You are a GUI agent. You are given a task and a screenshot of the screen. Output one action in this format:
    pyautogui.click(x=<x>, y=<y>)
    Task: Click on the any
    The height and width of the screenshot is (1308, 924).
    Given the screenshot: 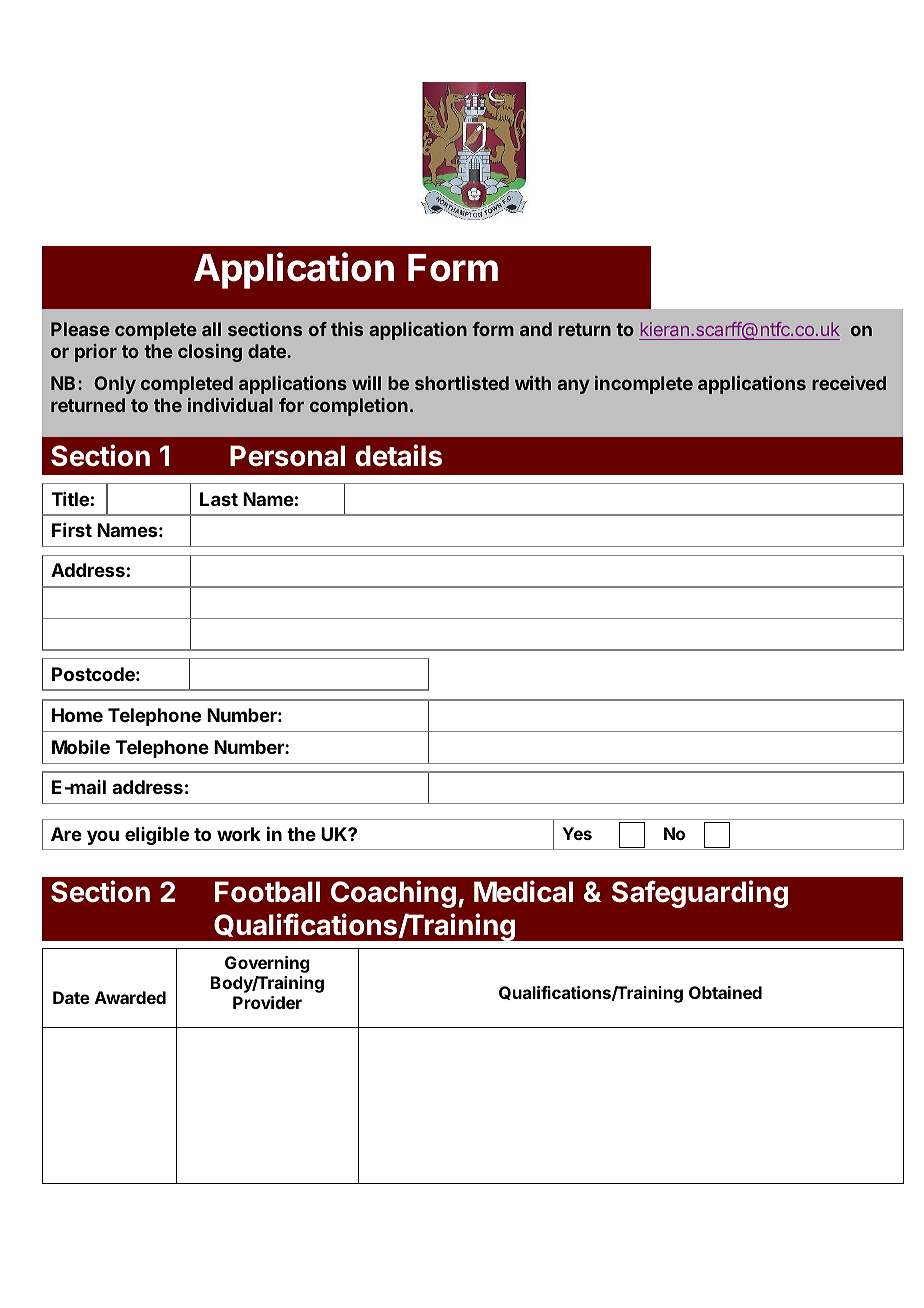 What is the action you would take?
    pyautogui.click(x=573, y=386)
